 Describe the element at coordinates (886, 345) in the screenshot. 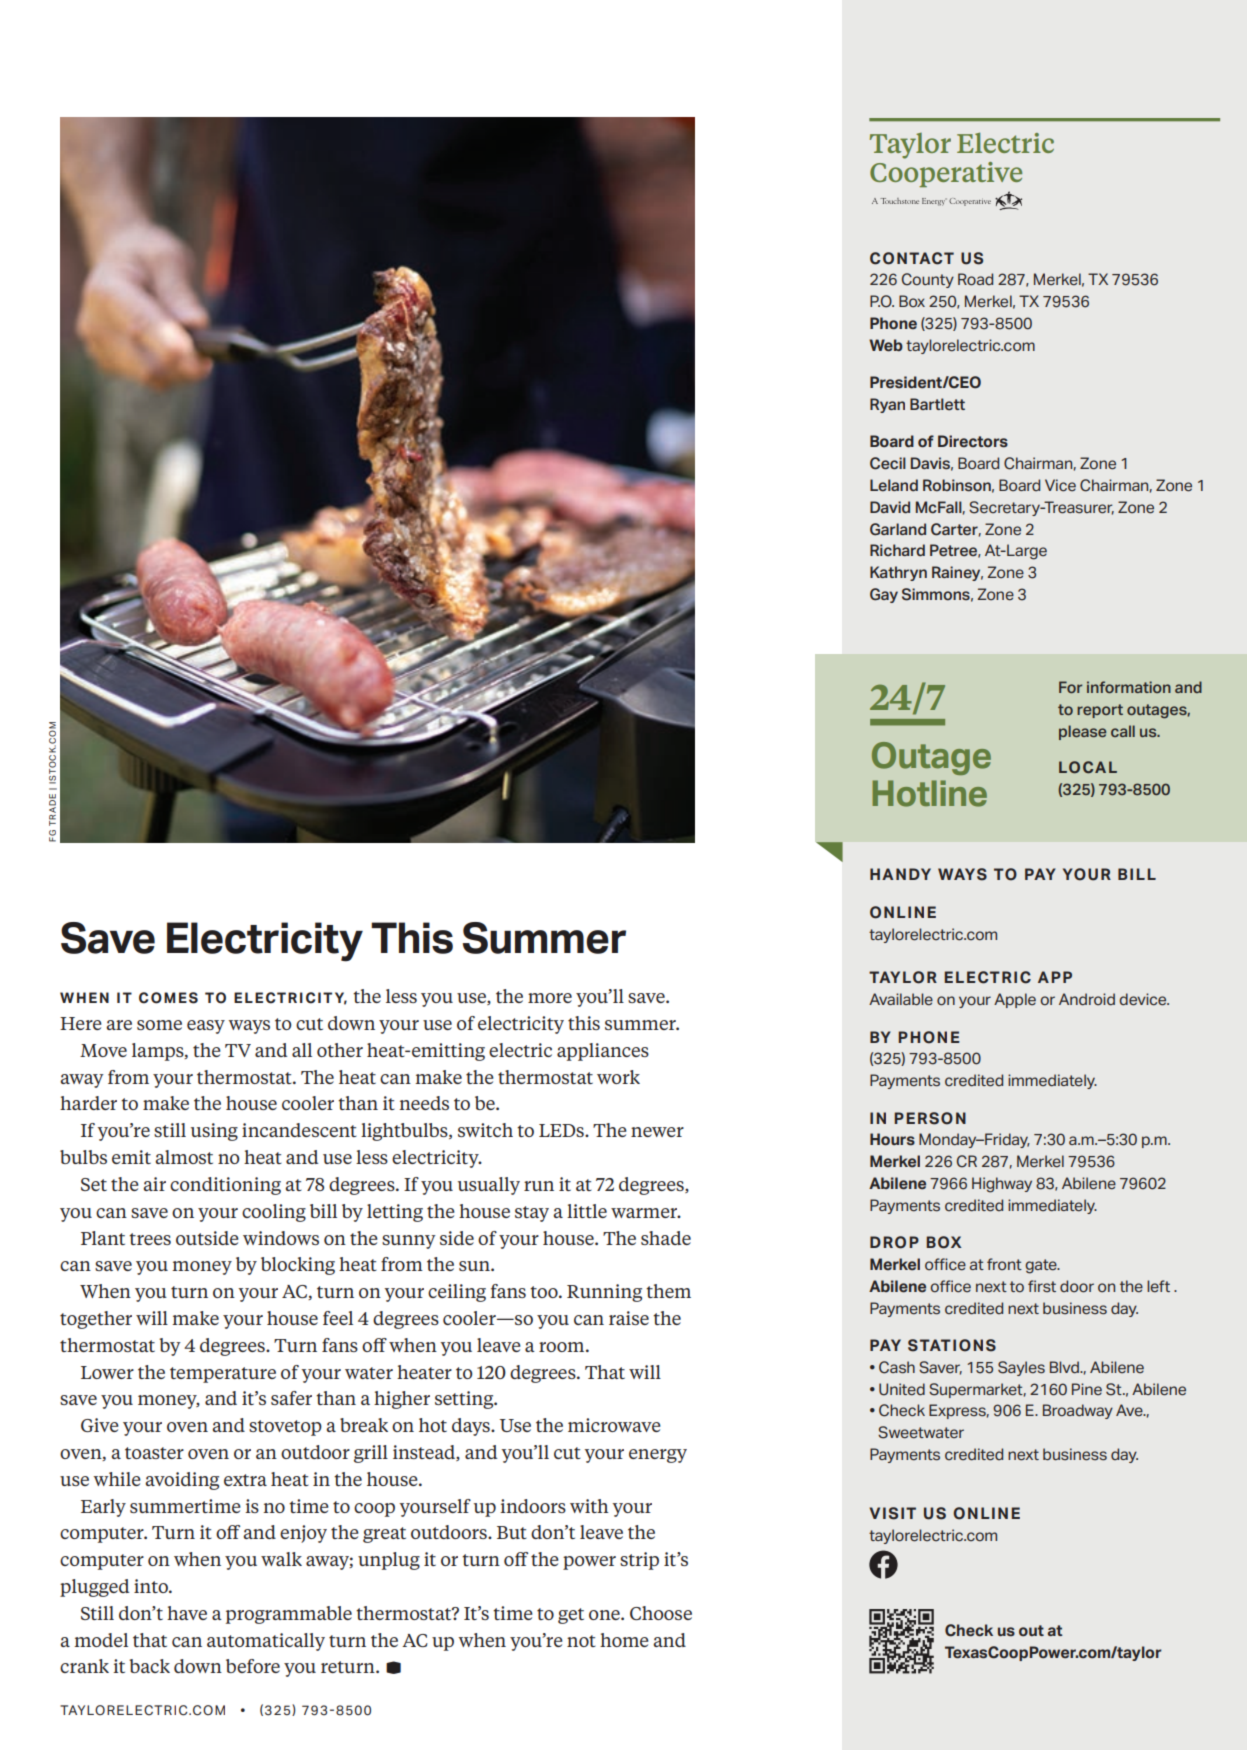

I see `Web` at that location.
